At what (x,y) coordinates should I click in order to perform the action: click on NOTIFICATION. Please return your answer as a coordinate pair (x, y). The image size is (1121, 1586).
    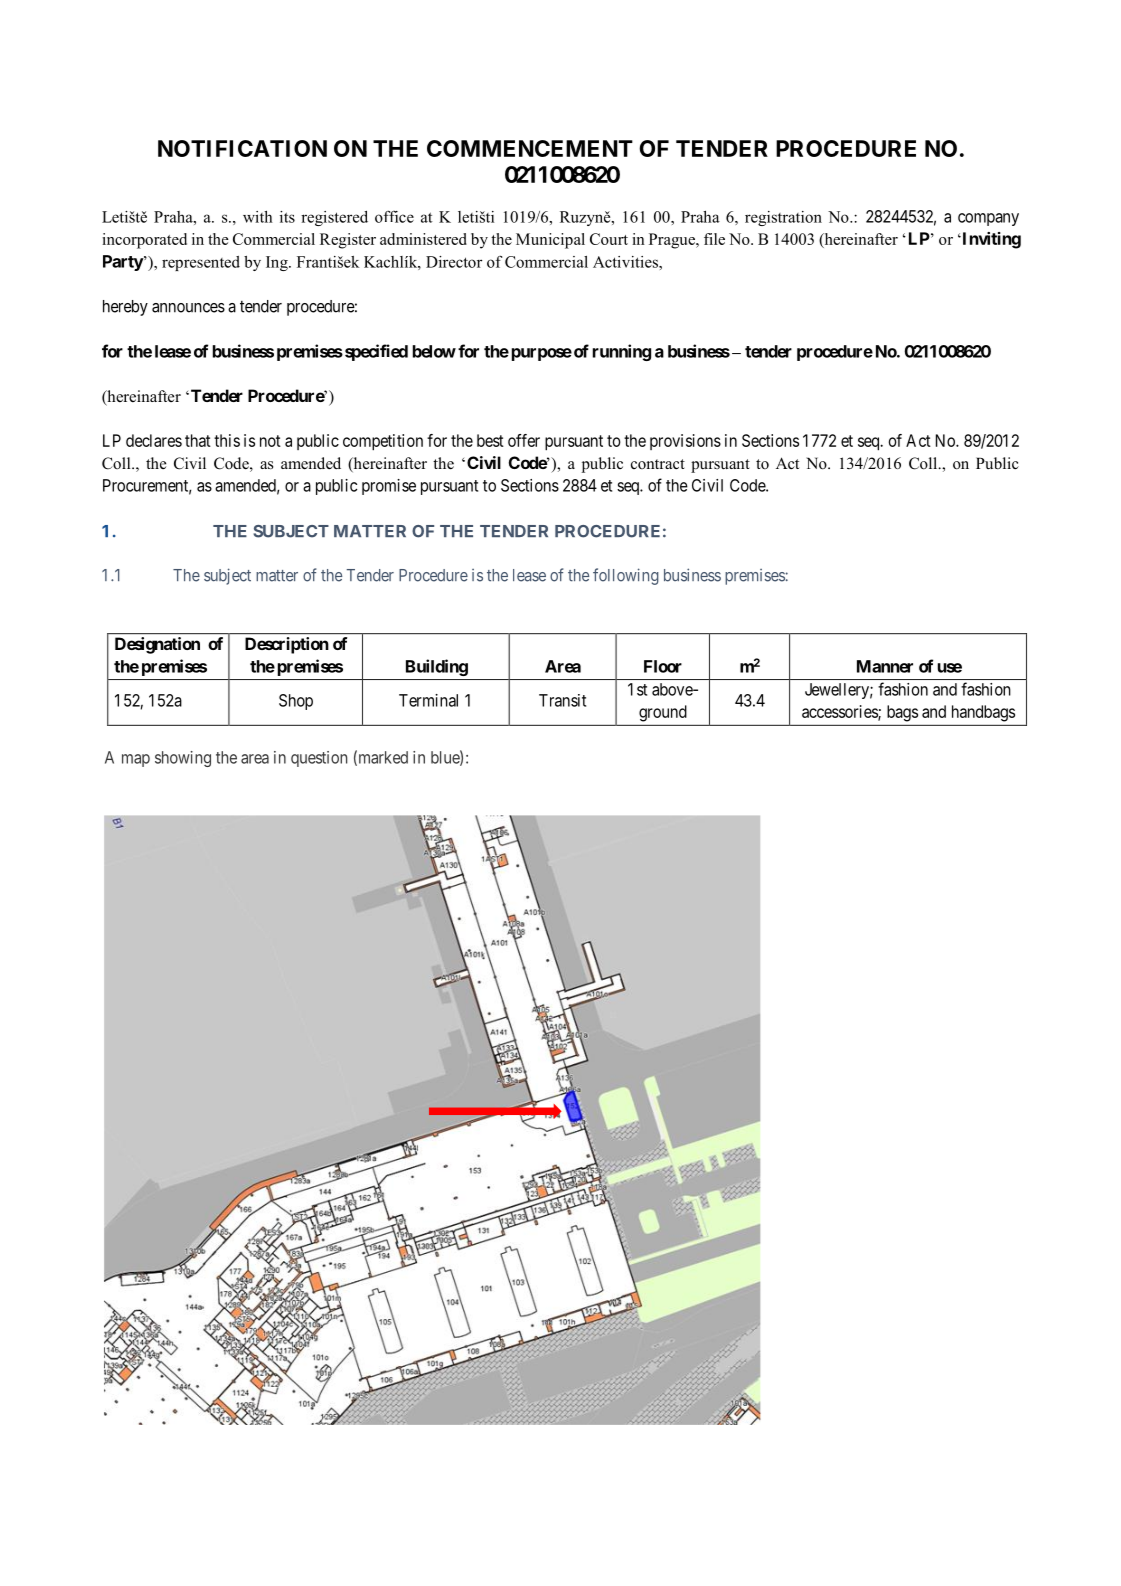
    Looking at the image, I should click on (242, 148).
